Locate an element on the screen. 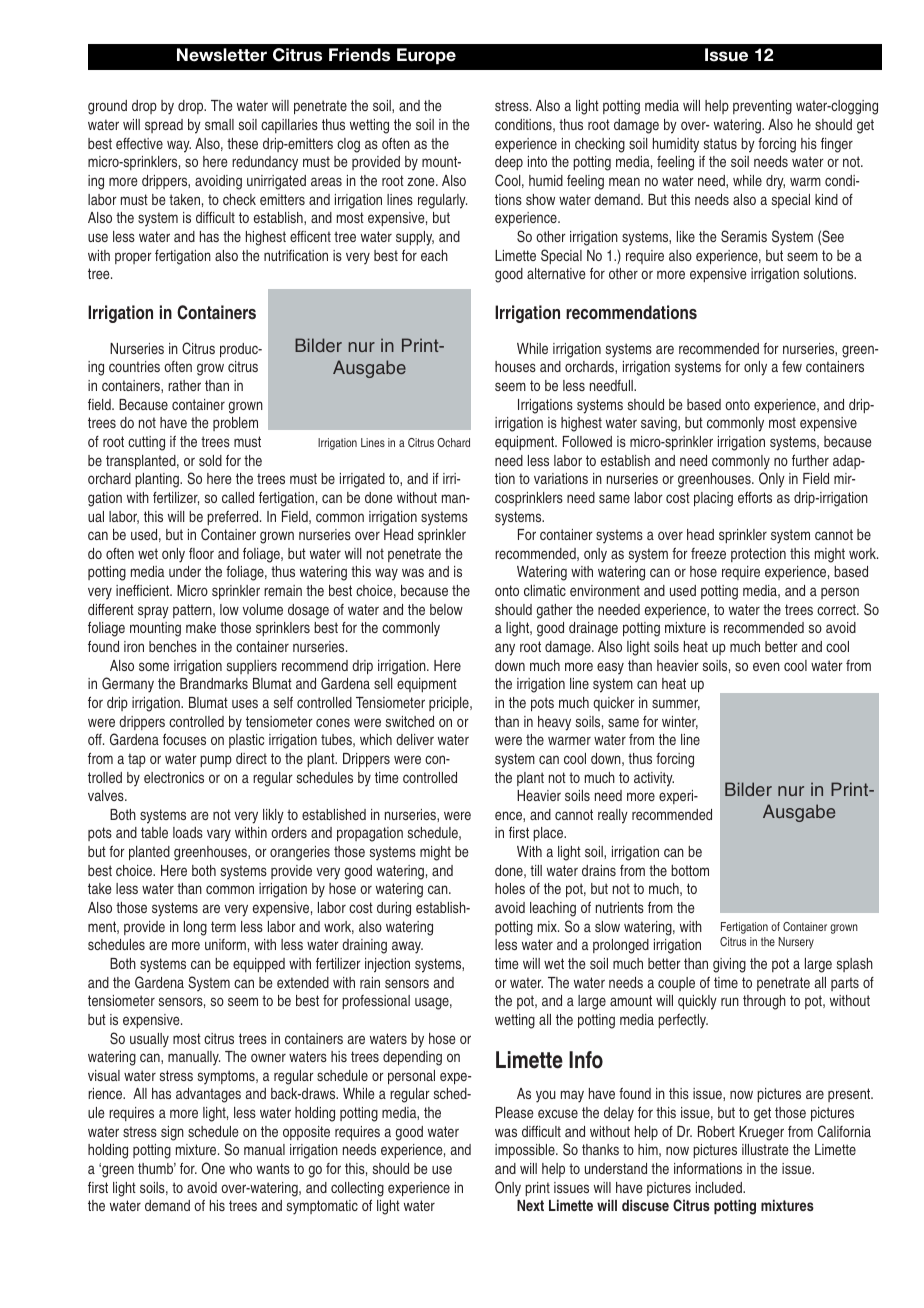 This screenshot has width=924, height=1308. place is located at coordinates (549, 834).
